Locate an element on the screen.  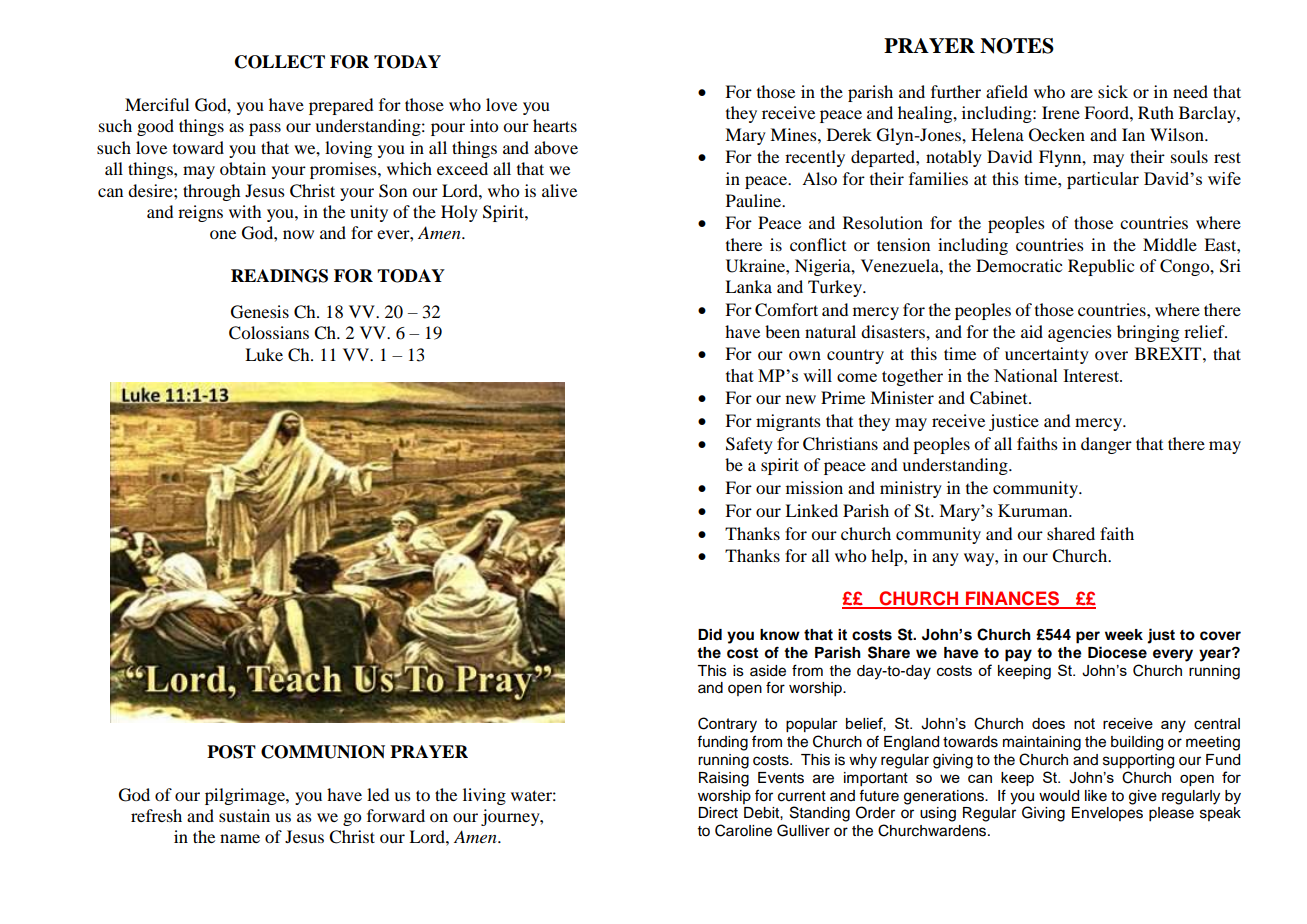
Luke is located at coordinates (264, 354).
